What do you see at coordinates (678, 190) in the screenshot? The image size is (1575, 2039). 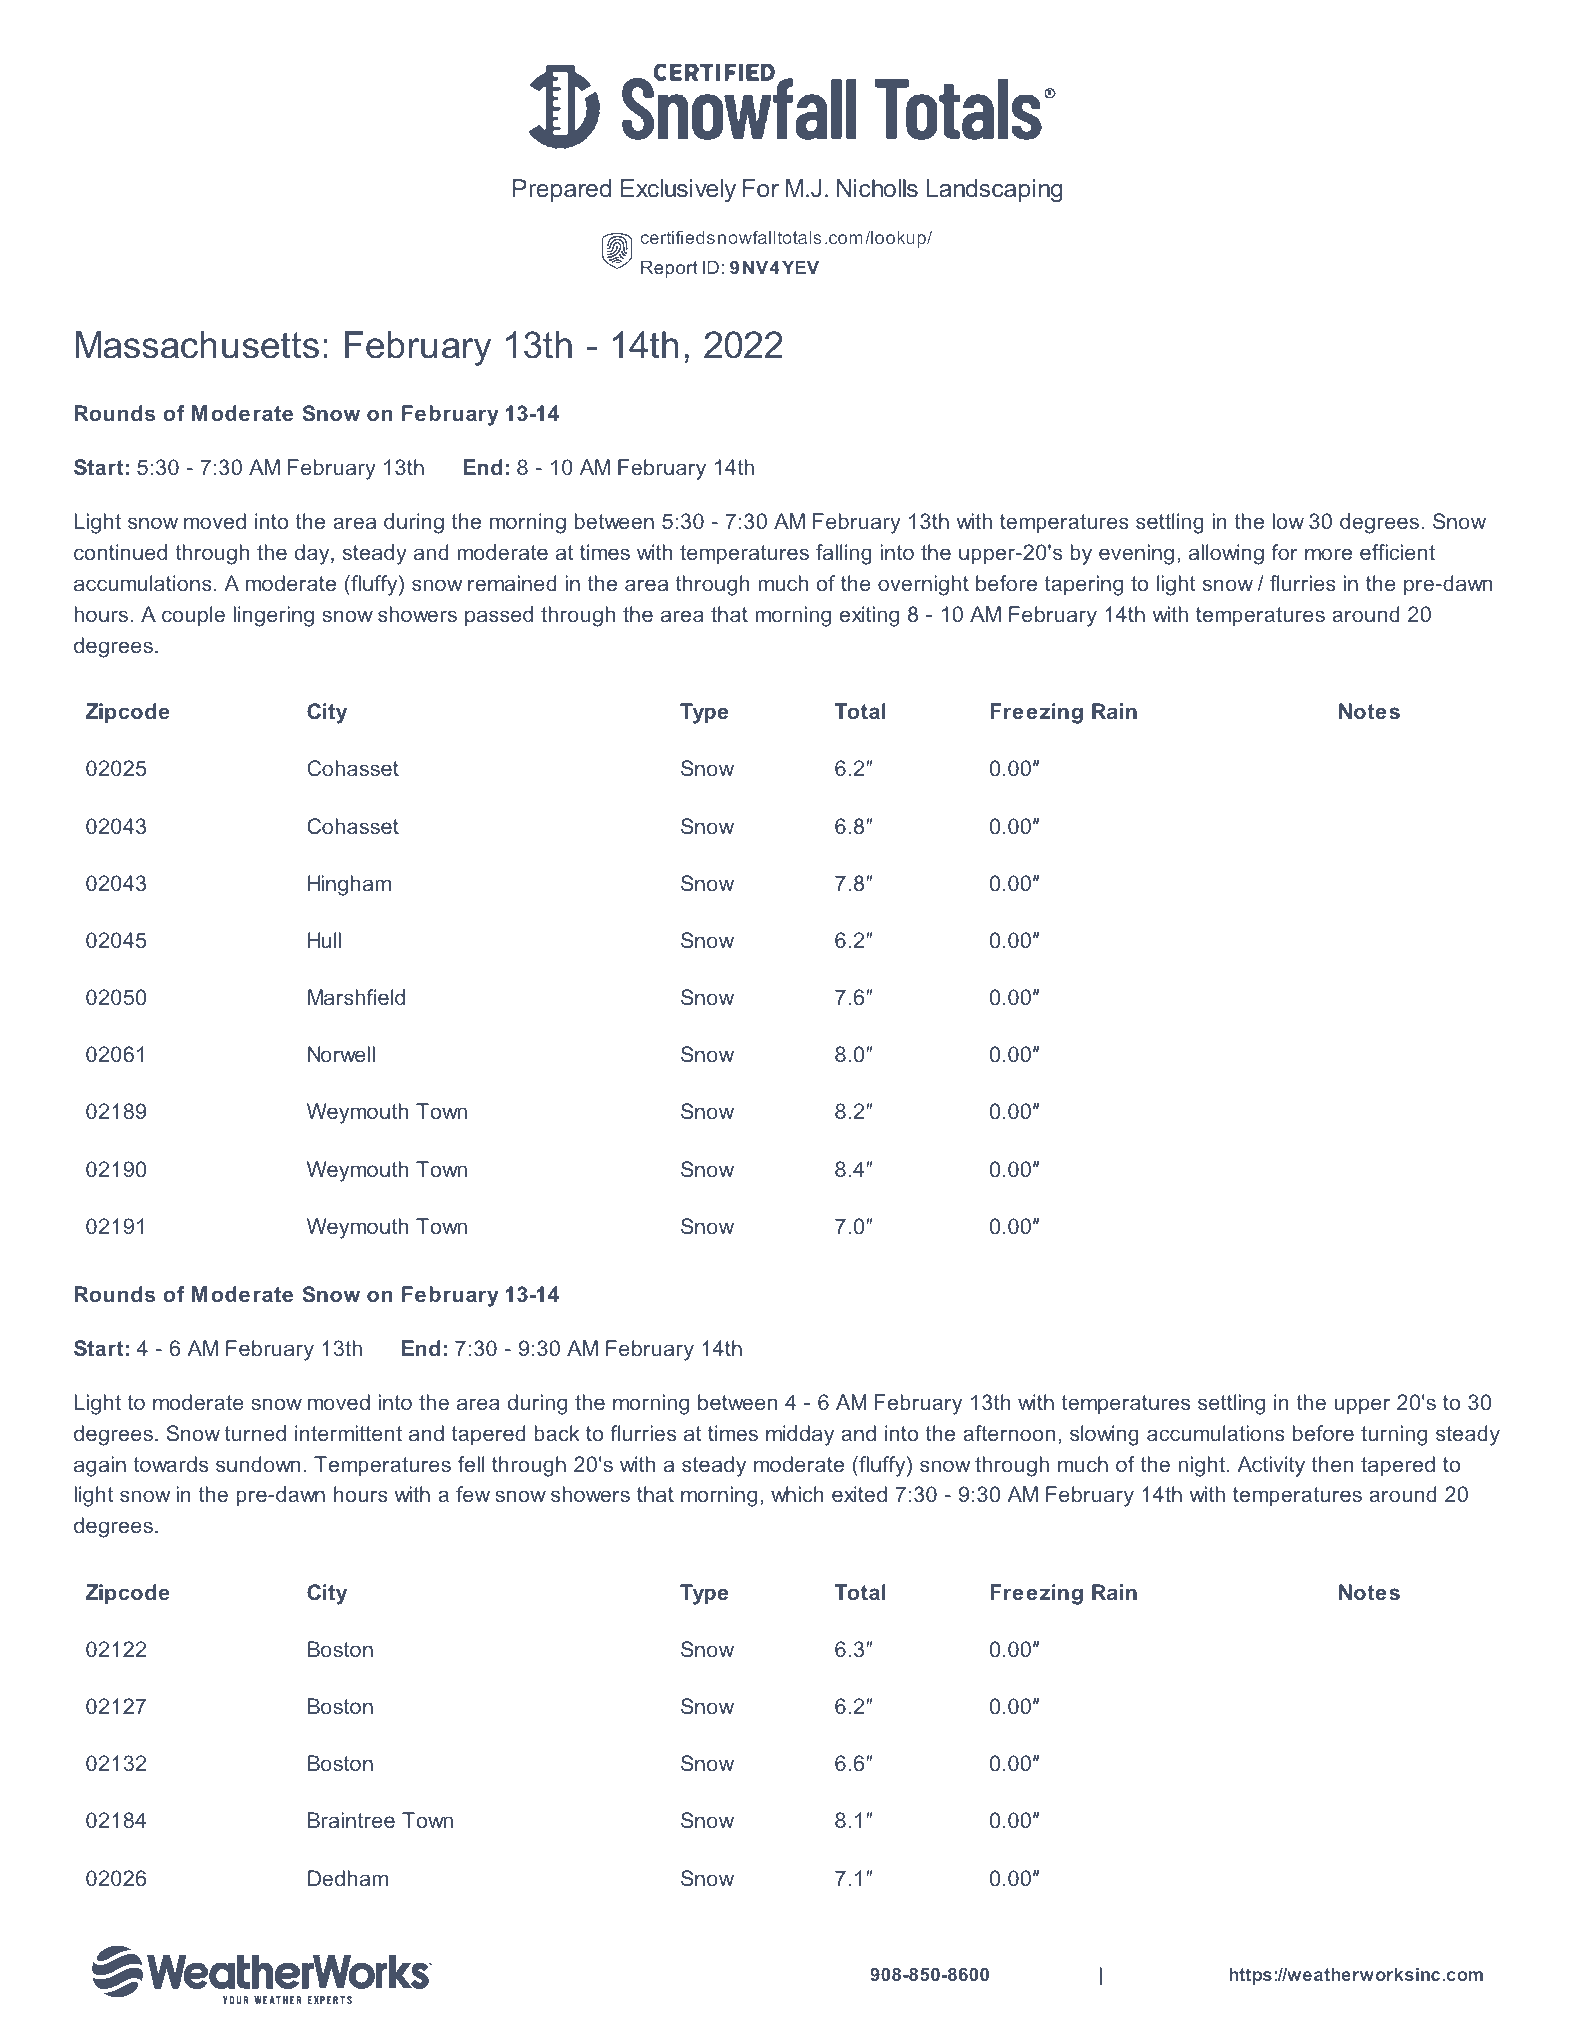 I see `Exclusively` at bounding box center [678, 190].
